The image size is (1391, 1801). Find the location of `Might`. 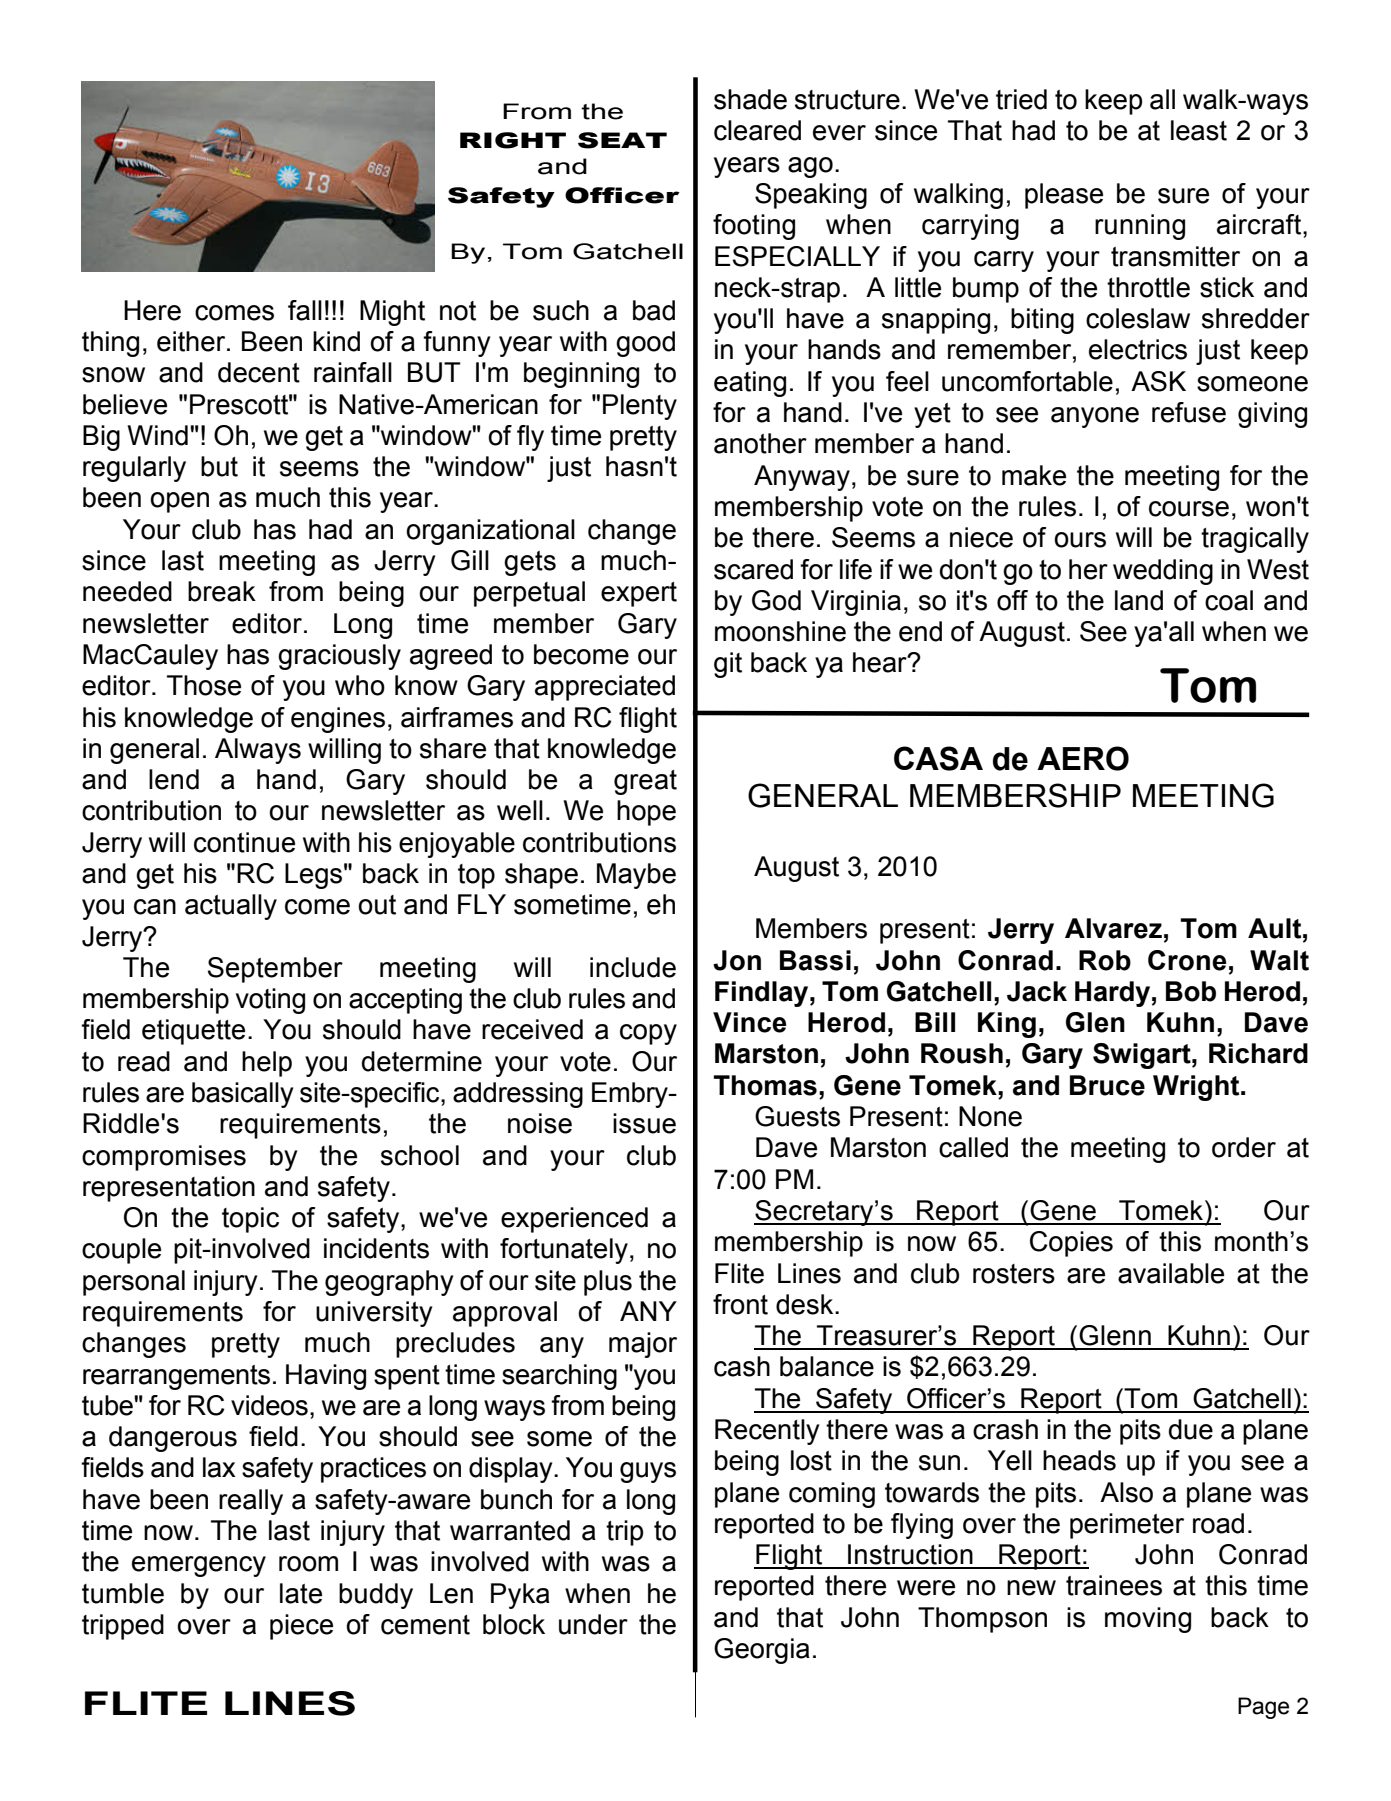

Might is located at coordinates (392, 313).
